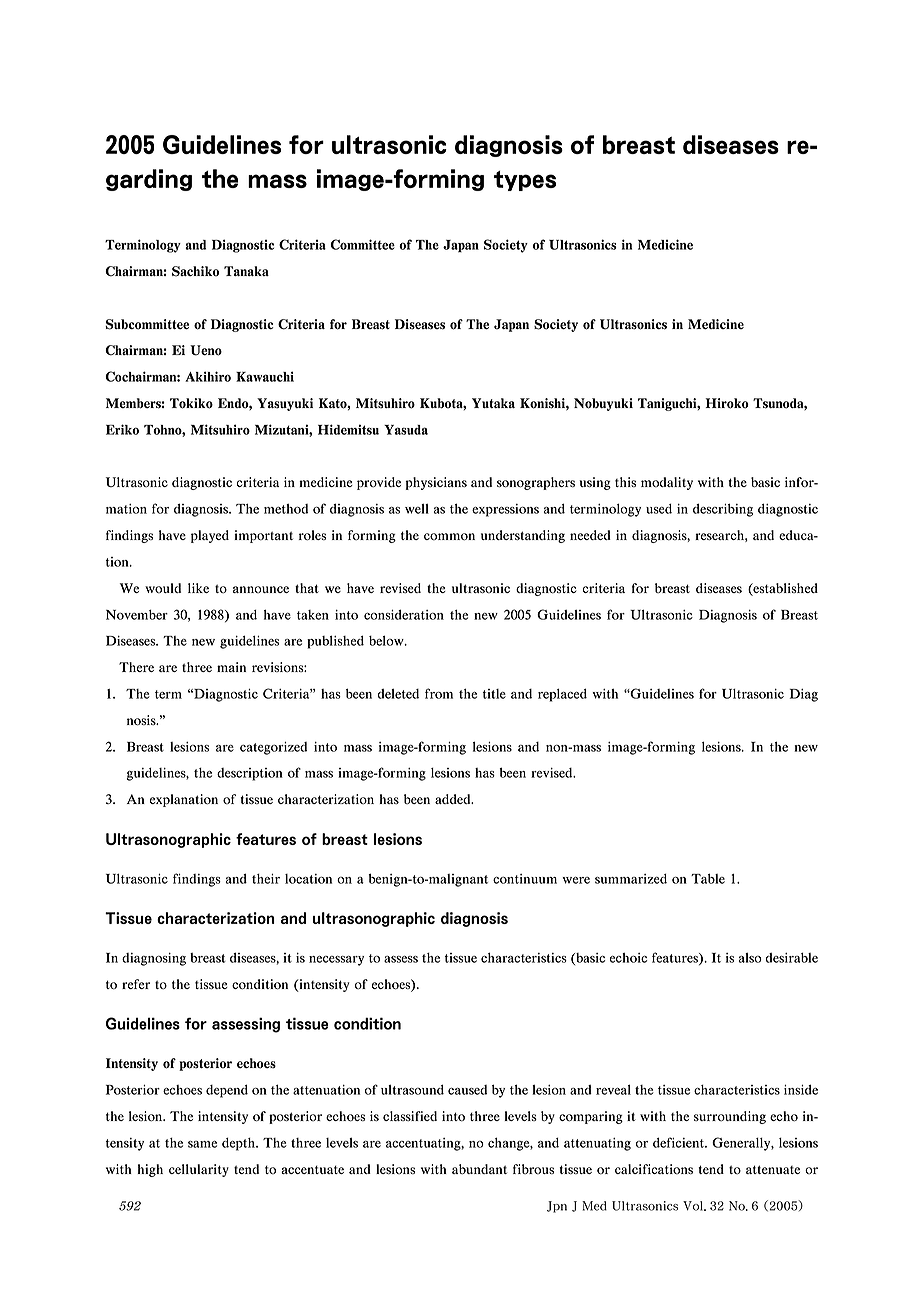 Image resolution: width=924 pixels, height=1308 pixels. What do you see at coordinates (202, 1144) in the screenshot?
I see `same` at bounding box center [202, 1144].
